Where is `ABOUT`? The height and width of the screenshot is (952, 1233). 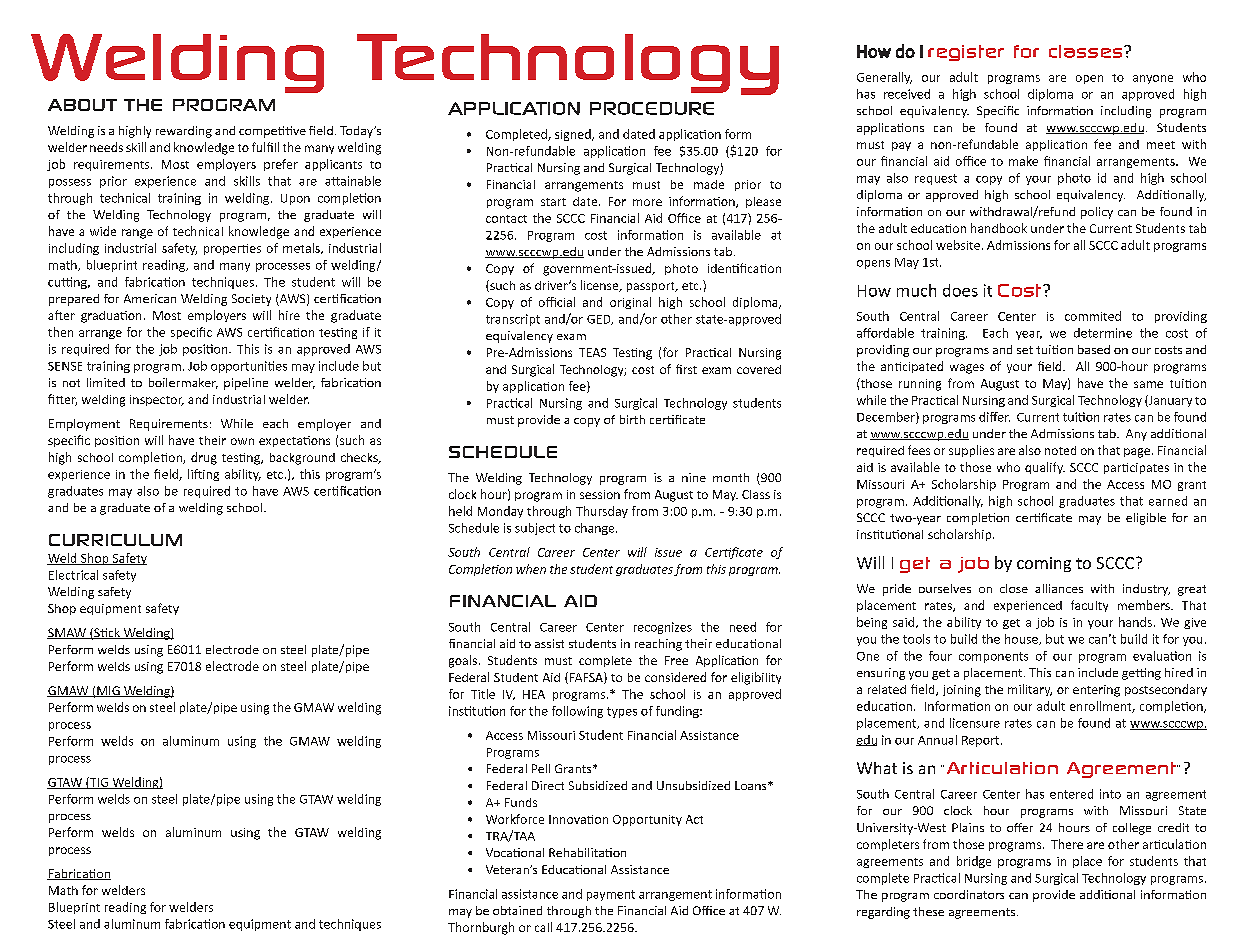
ABOUT is located at coordinates (82, 105).
